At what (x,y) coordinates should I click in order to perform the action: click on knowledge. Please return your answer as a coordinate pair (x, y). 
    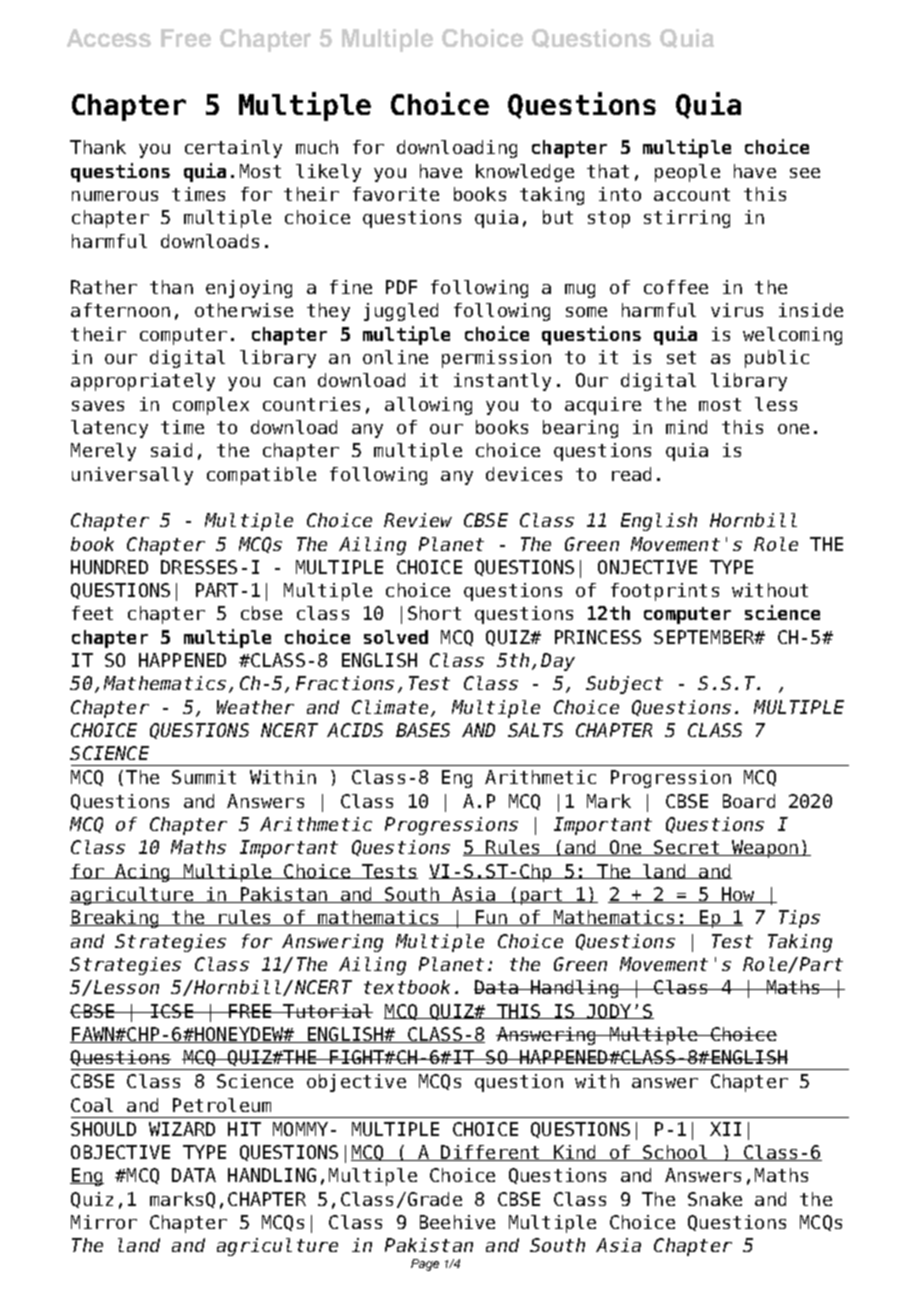
    Looking at the image, I should click on (525, 173).
